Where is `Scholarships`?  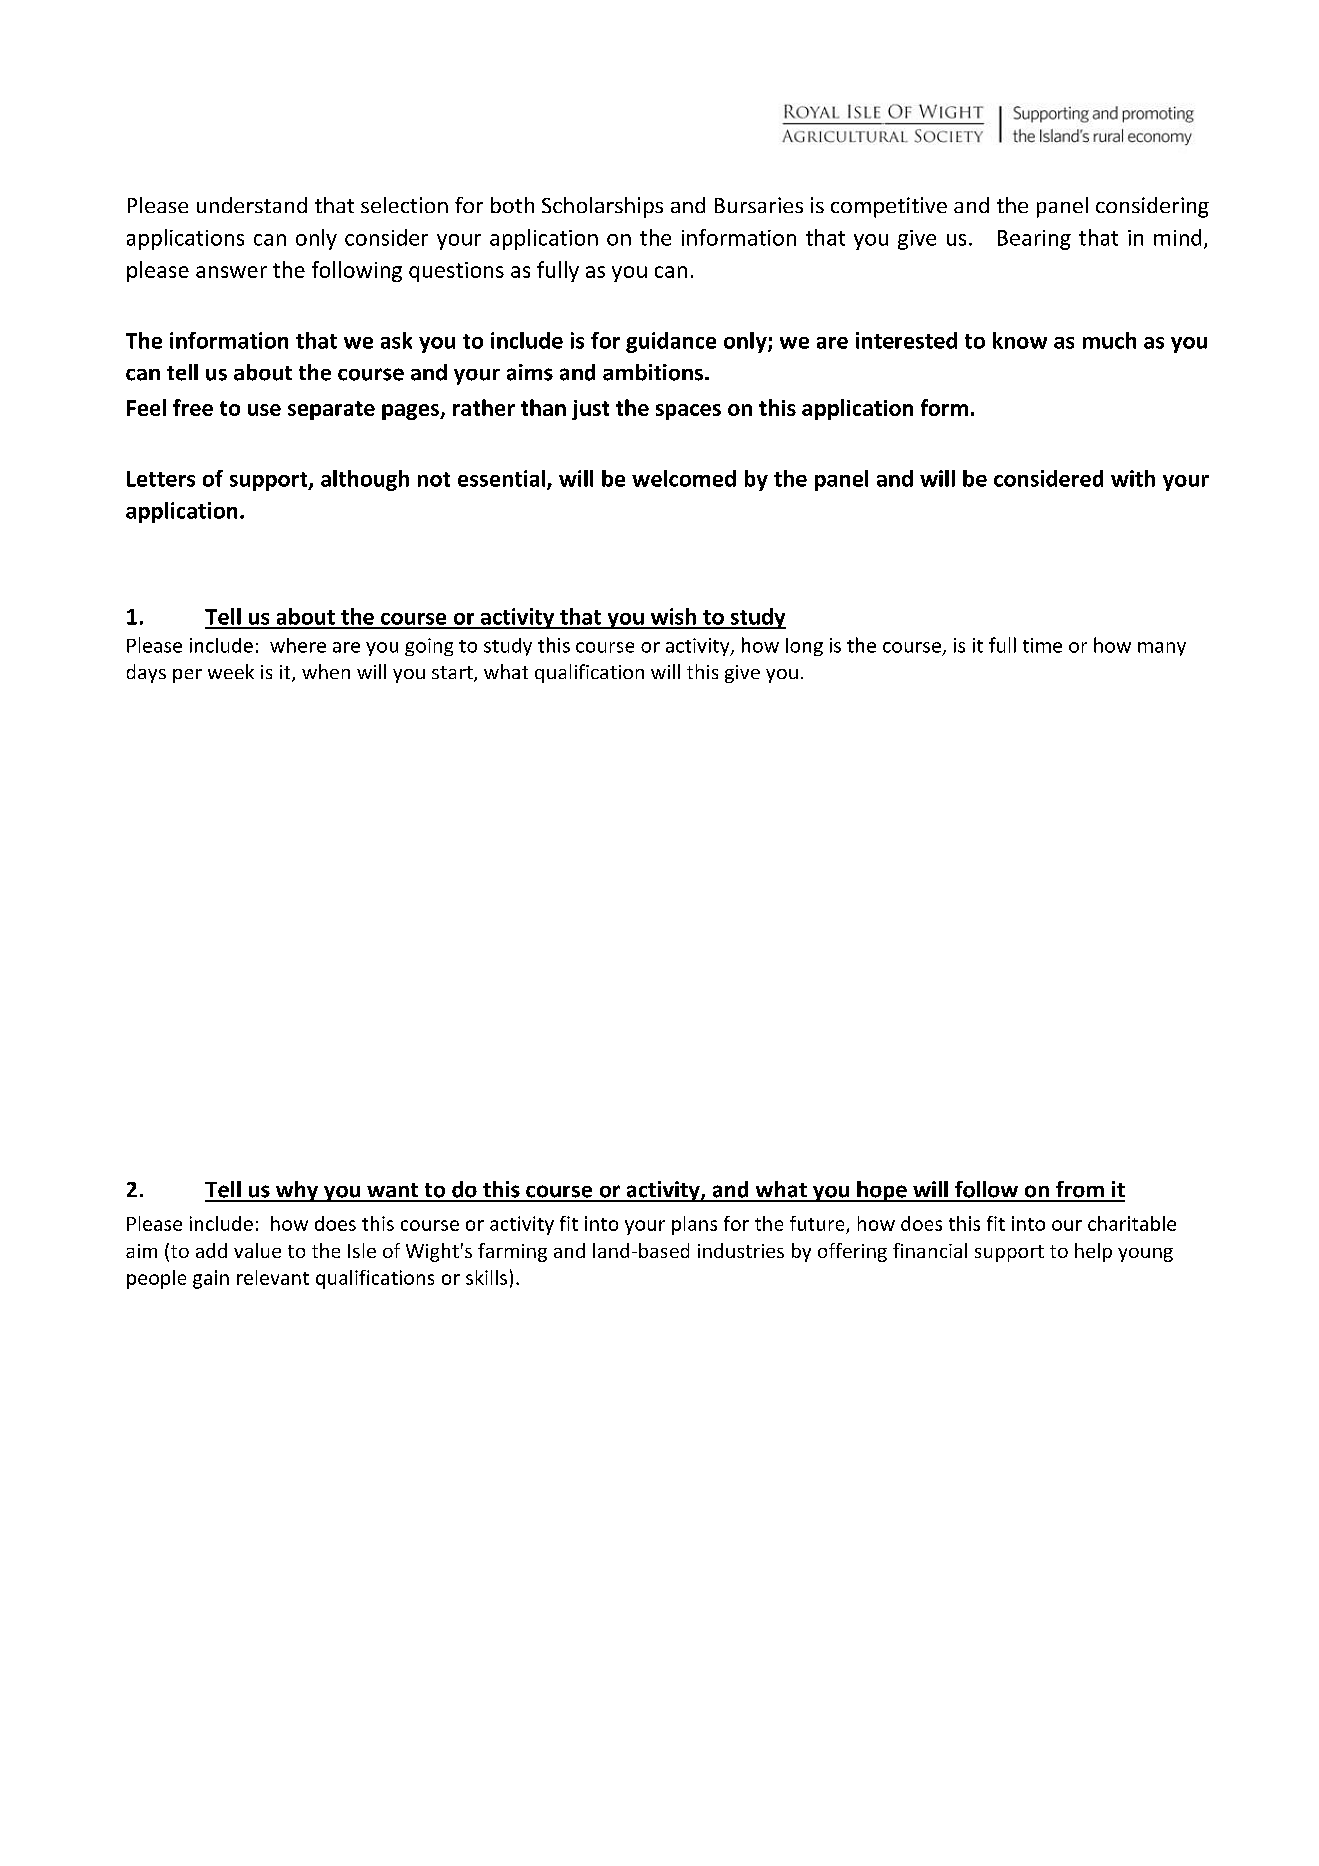 Scholarships is located at coordinates (602, 207).
